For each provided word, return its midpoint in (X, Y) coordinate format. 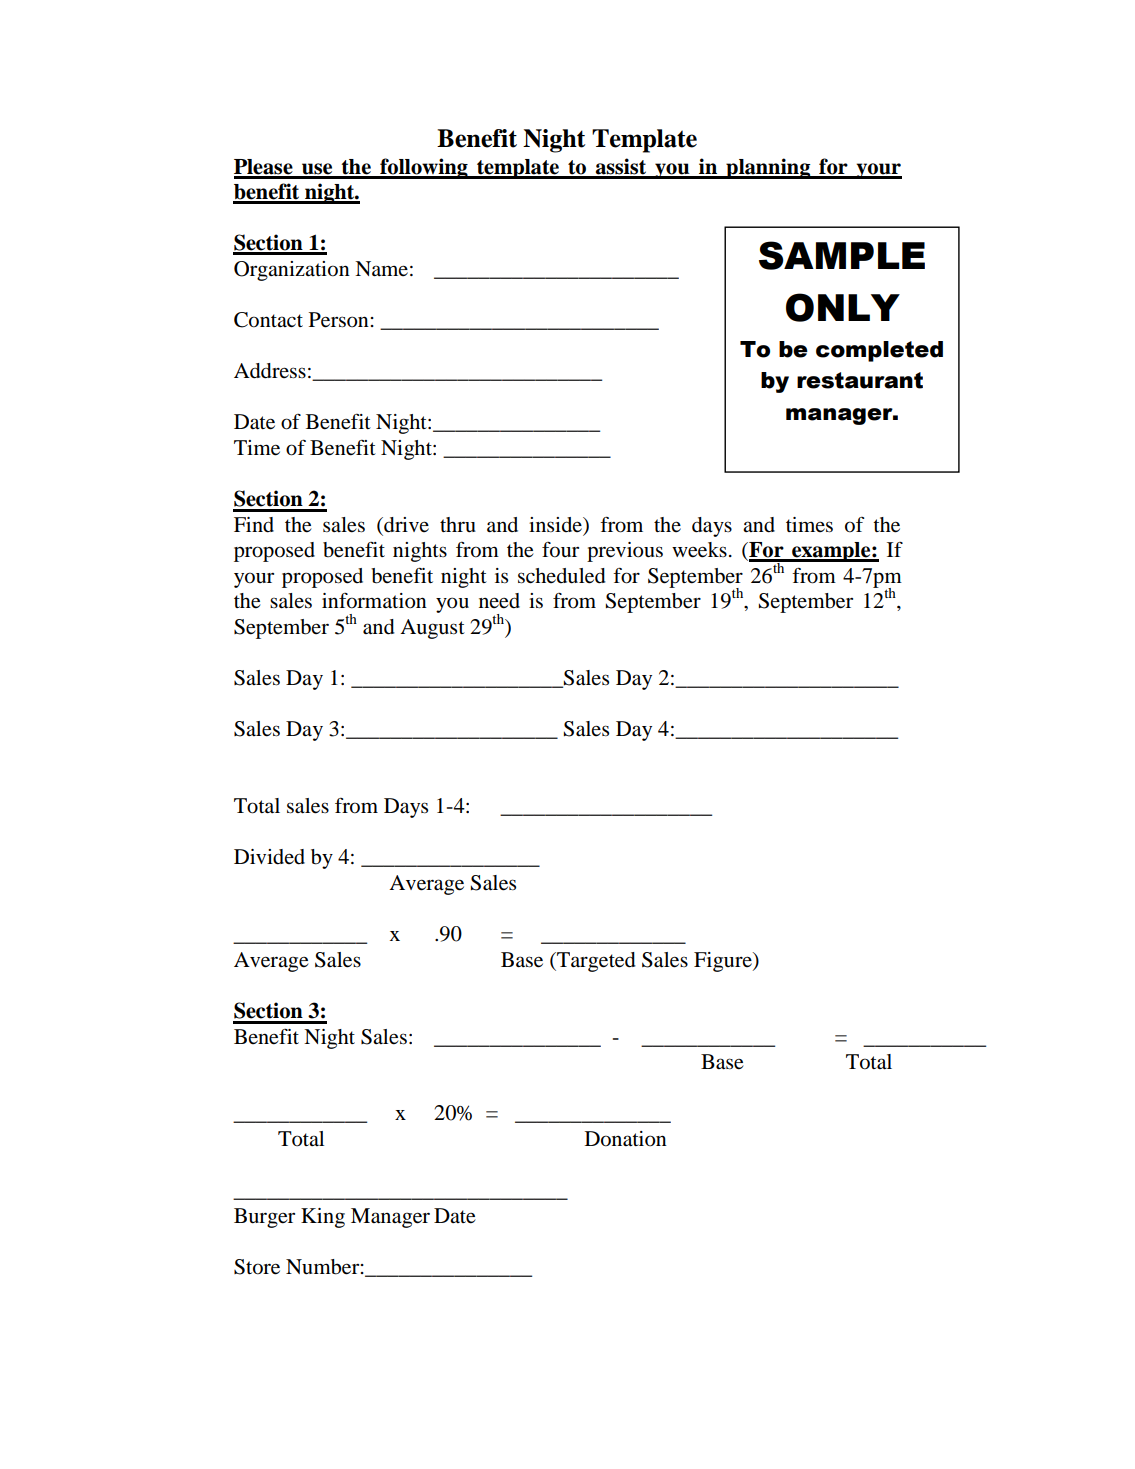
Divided (269, 857)
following (424, 168)
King (323, 1218)
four (560, 550)
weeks (699, 550)
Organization (292, 271)
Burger (264, 1218)
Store (257, 1267)
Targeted (595, 962)
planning (768, 168)
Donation (626, 1139)
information (374, 601)
